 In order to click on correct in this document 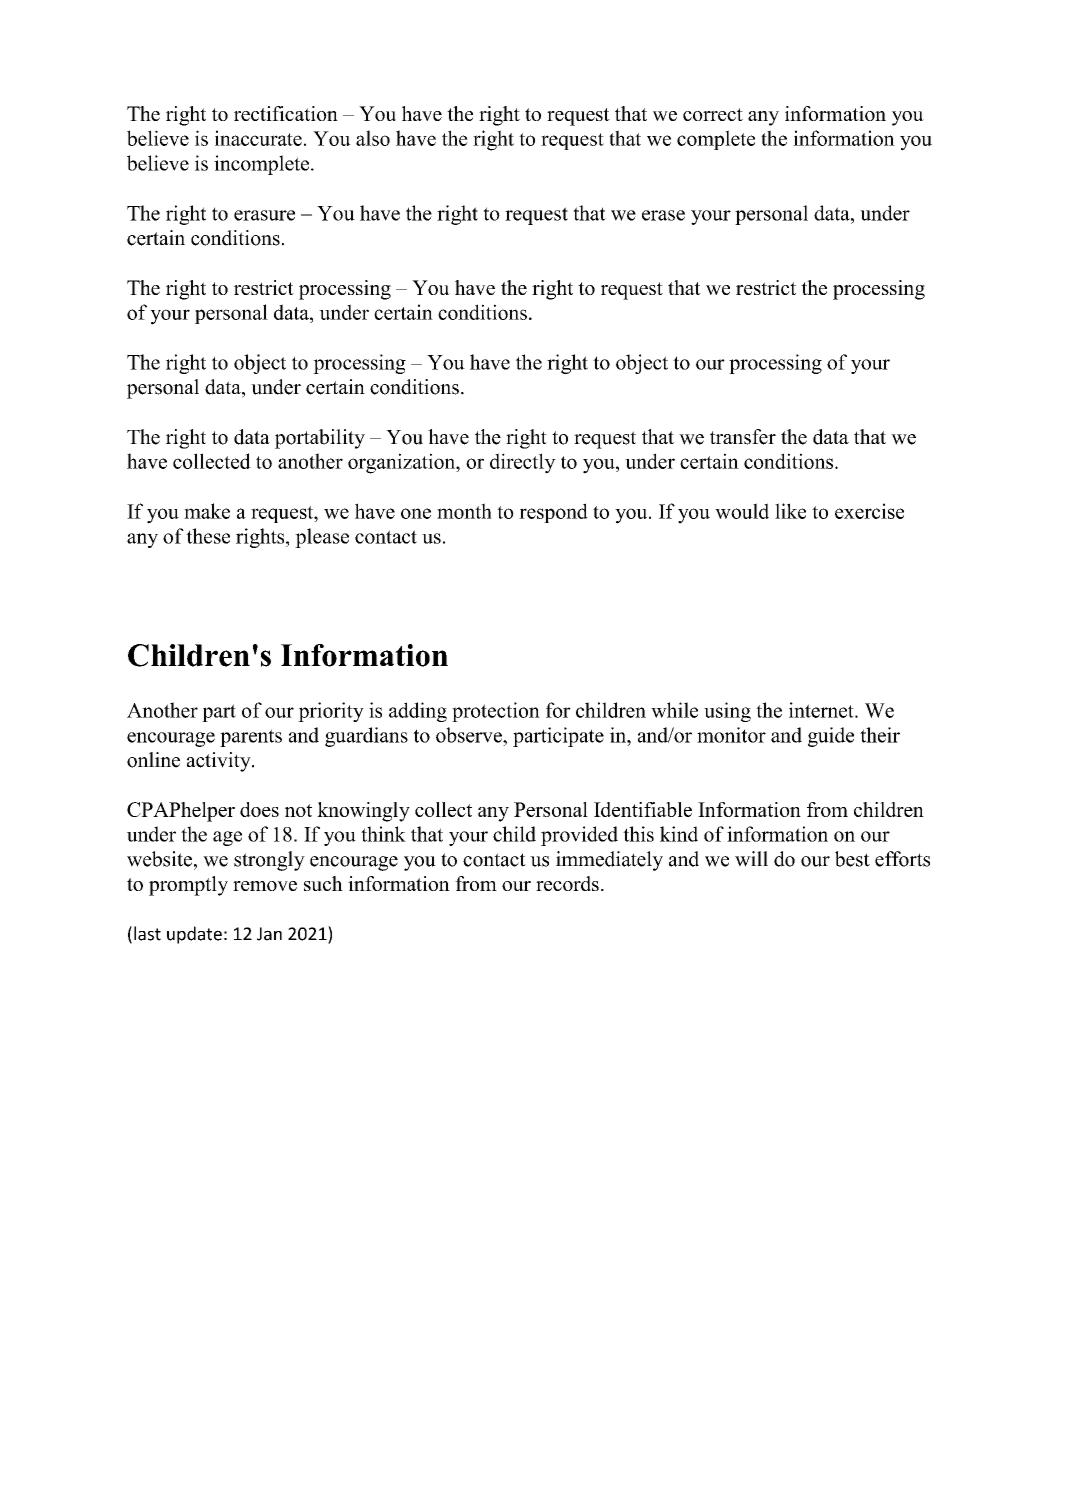, I will do `click(713, 114)`.
